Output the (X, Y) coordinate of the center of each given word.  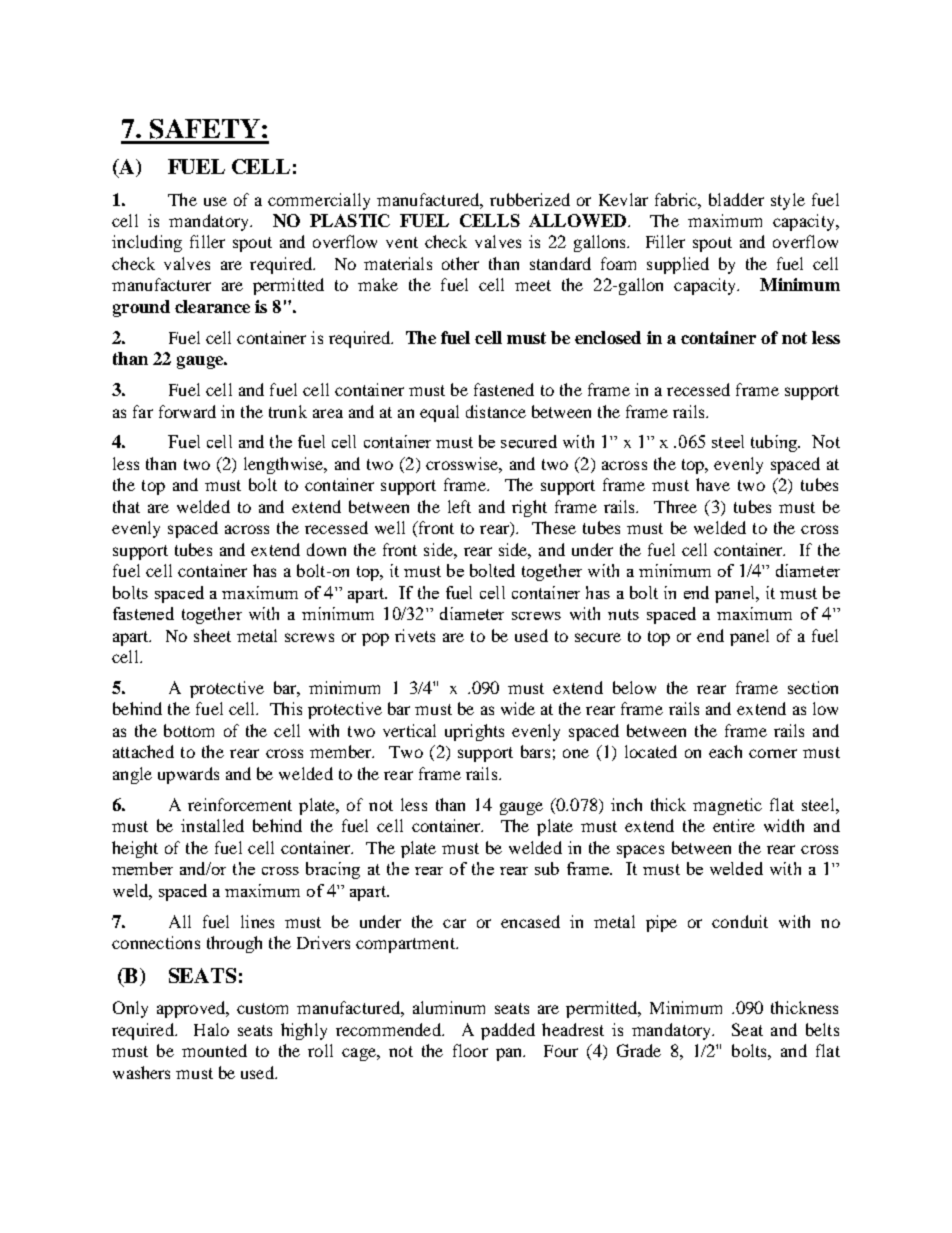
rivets (415, 635)
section (813, 687)
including (147, 243)
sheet (212, 635)
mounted (214, 1050)
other (460, 263)
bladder (736, 199)
